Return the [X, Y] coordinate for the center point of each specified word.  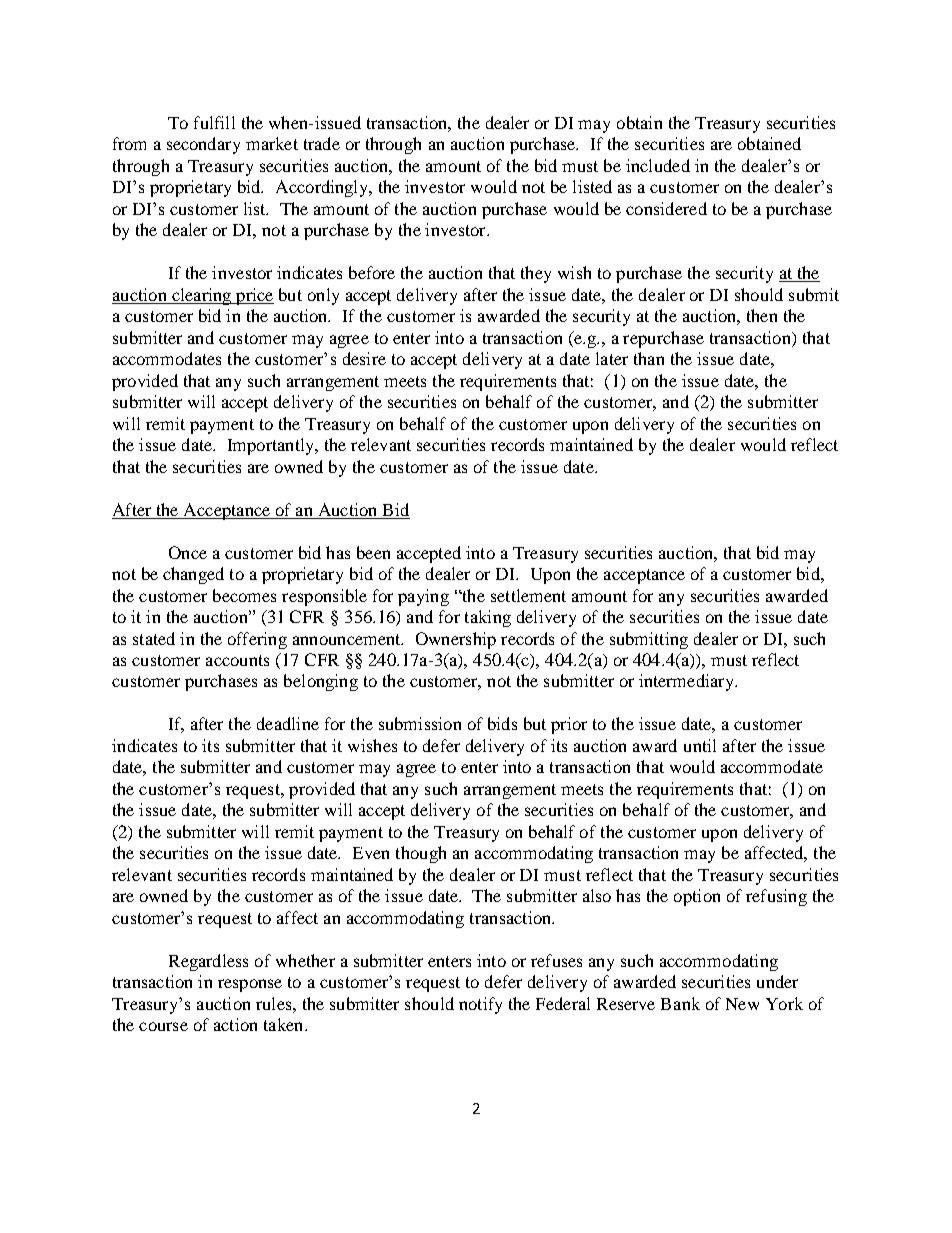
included [658, 165]
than [649, 358]
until [700, 745]
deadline [288, 723]
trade [322, 143]
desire [364, 358]
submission [420, 723]
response [250, 985]
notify [480, 1005]
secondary [203, 145]
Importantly [272, 446]
